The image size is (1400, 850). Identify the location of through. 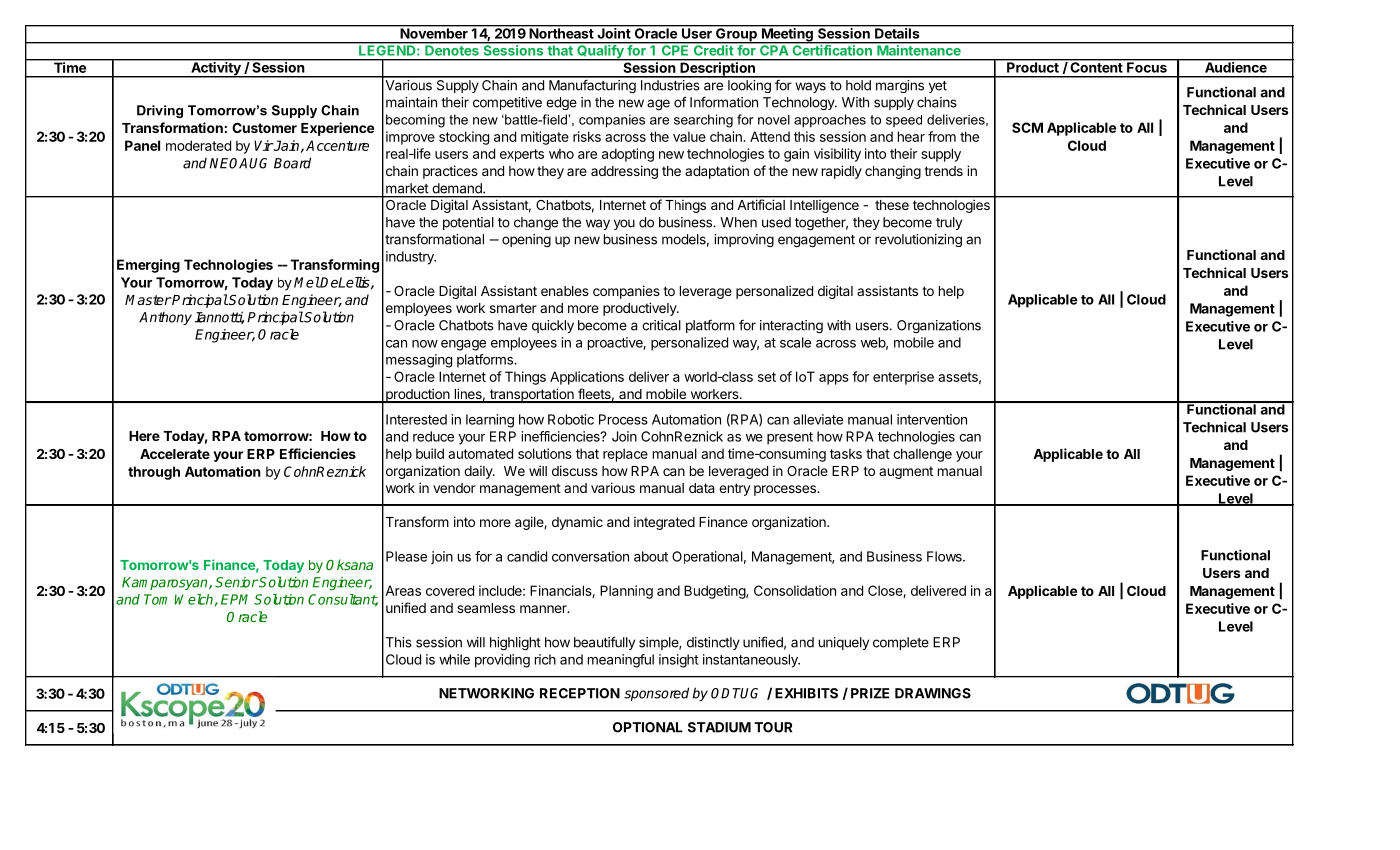
(154, 473).
